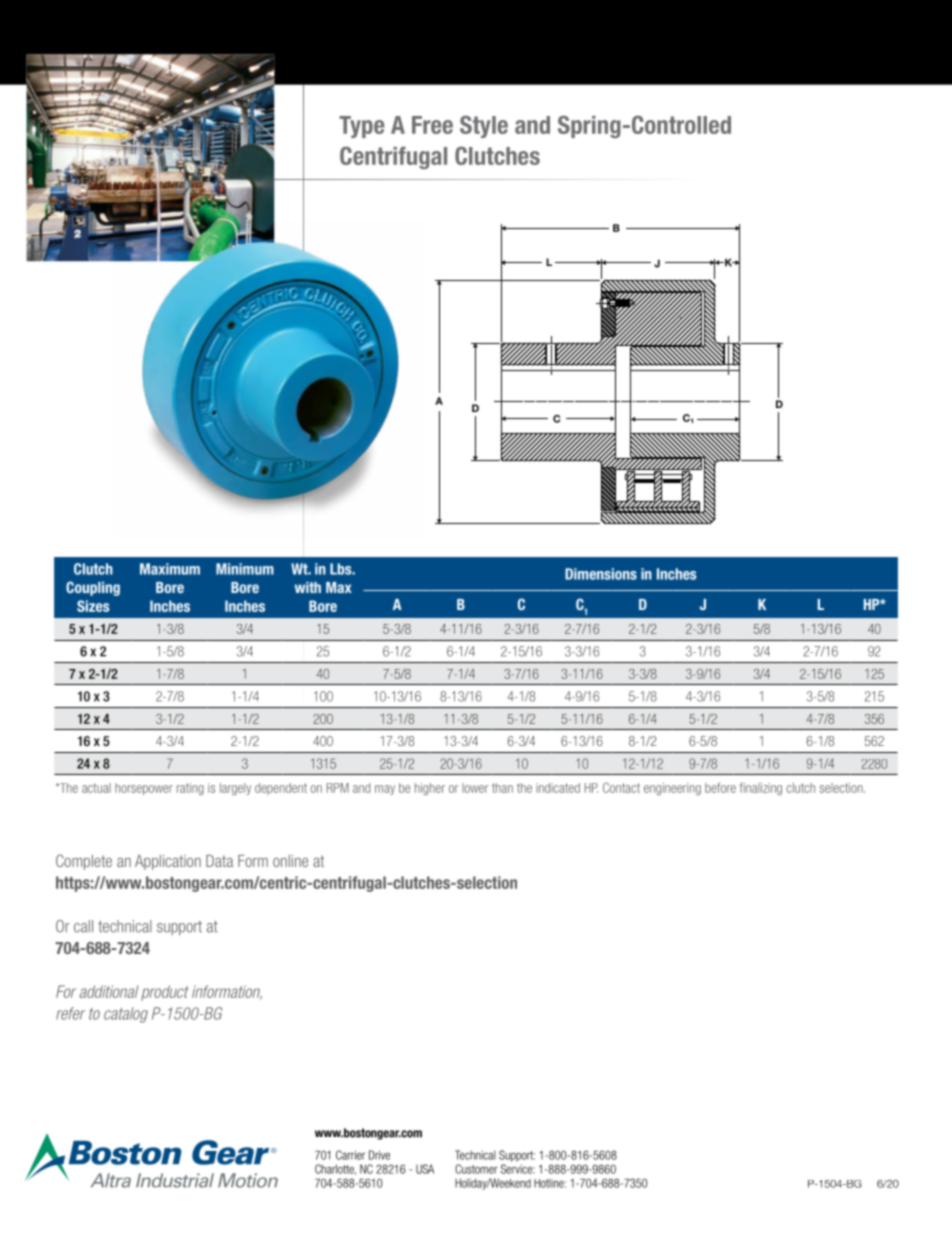 The image size is (952, 1233). Describe the element at coordinates (126, 1015) in the page. I see `catalog` at that location.
